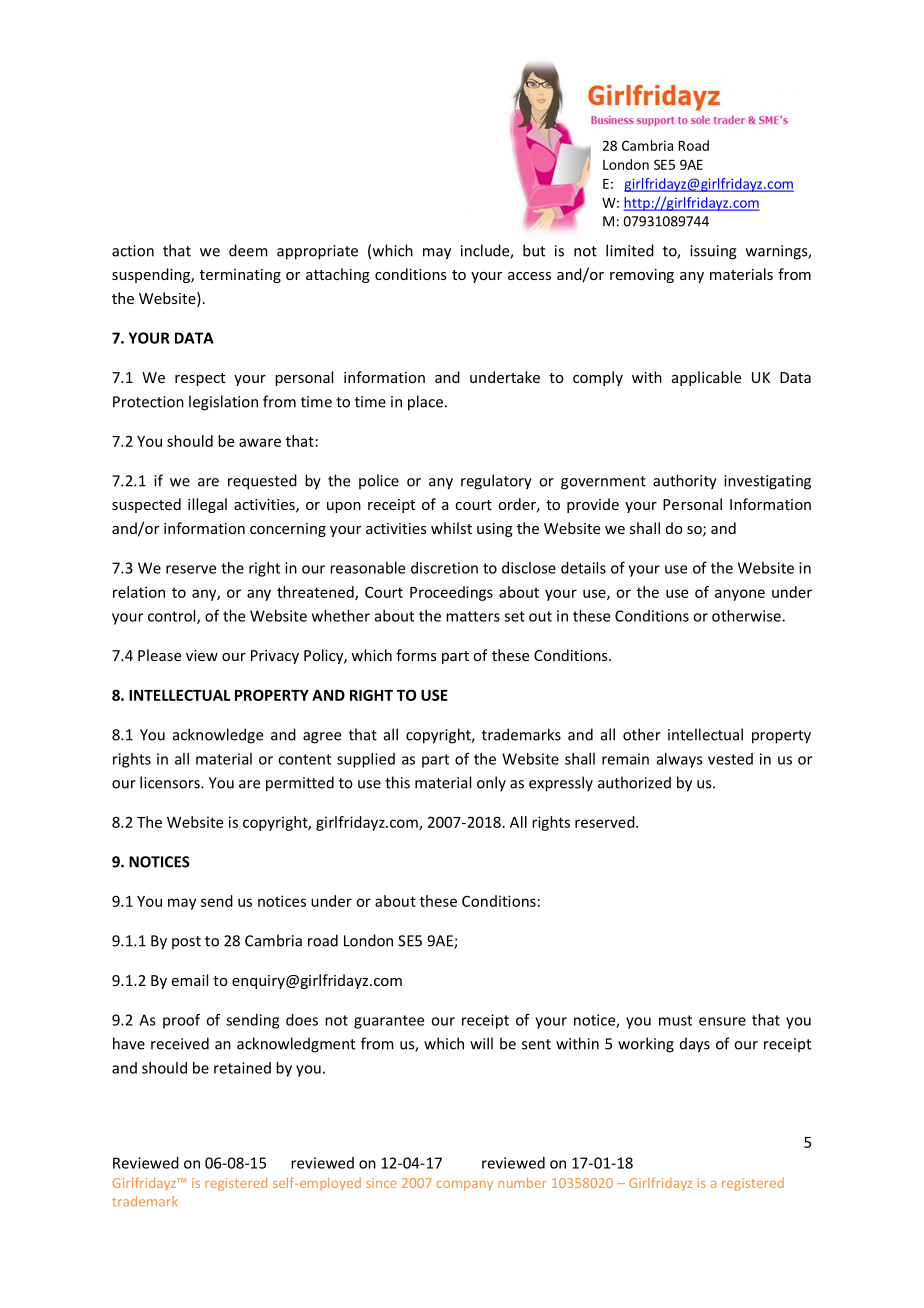  Describe the element at coordinates (240, 276) in the screenshot. I see `terminating` at that location.
